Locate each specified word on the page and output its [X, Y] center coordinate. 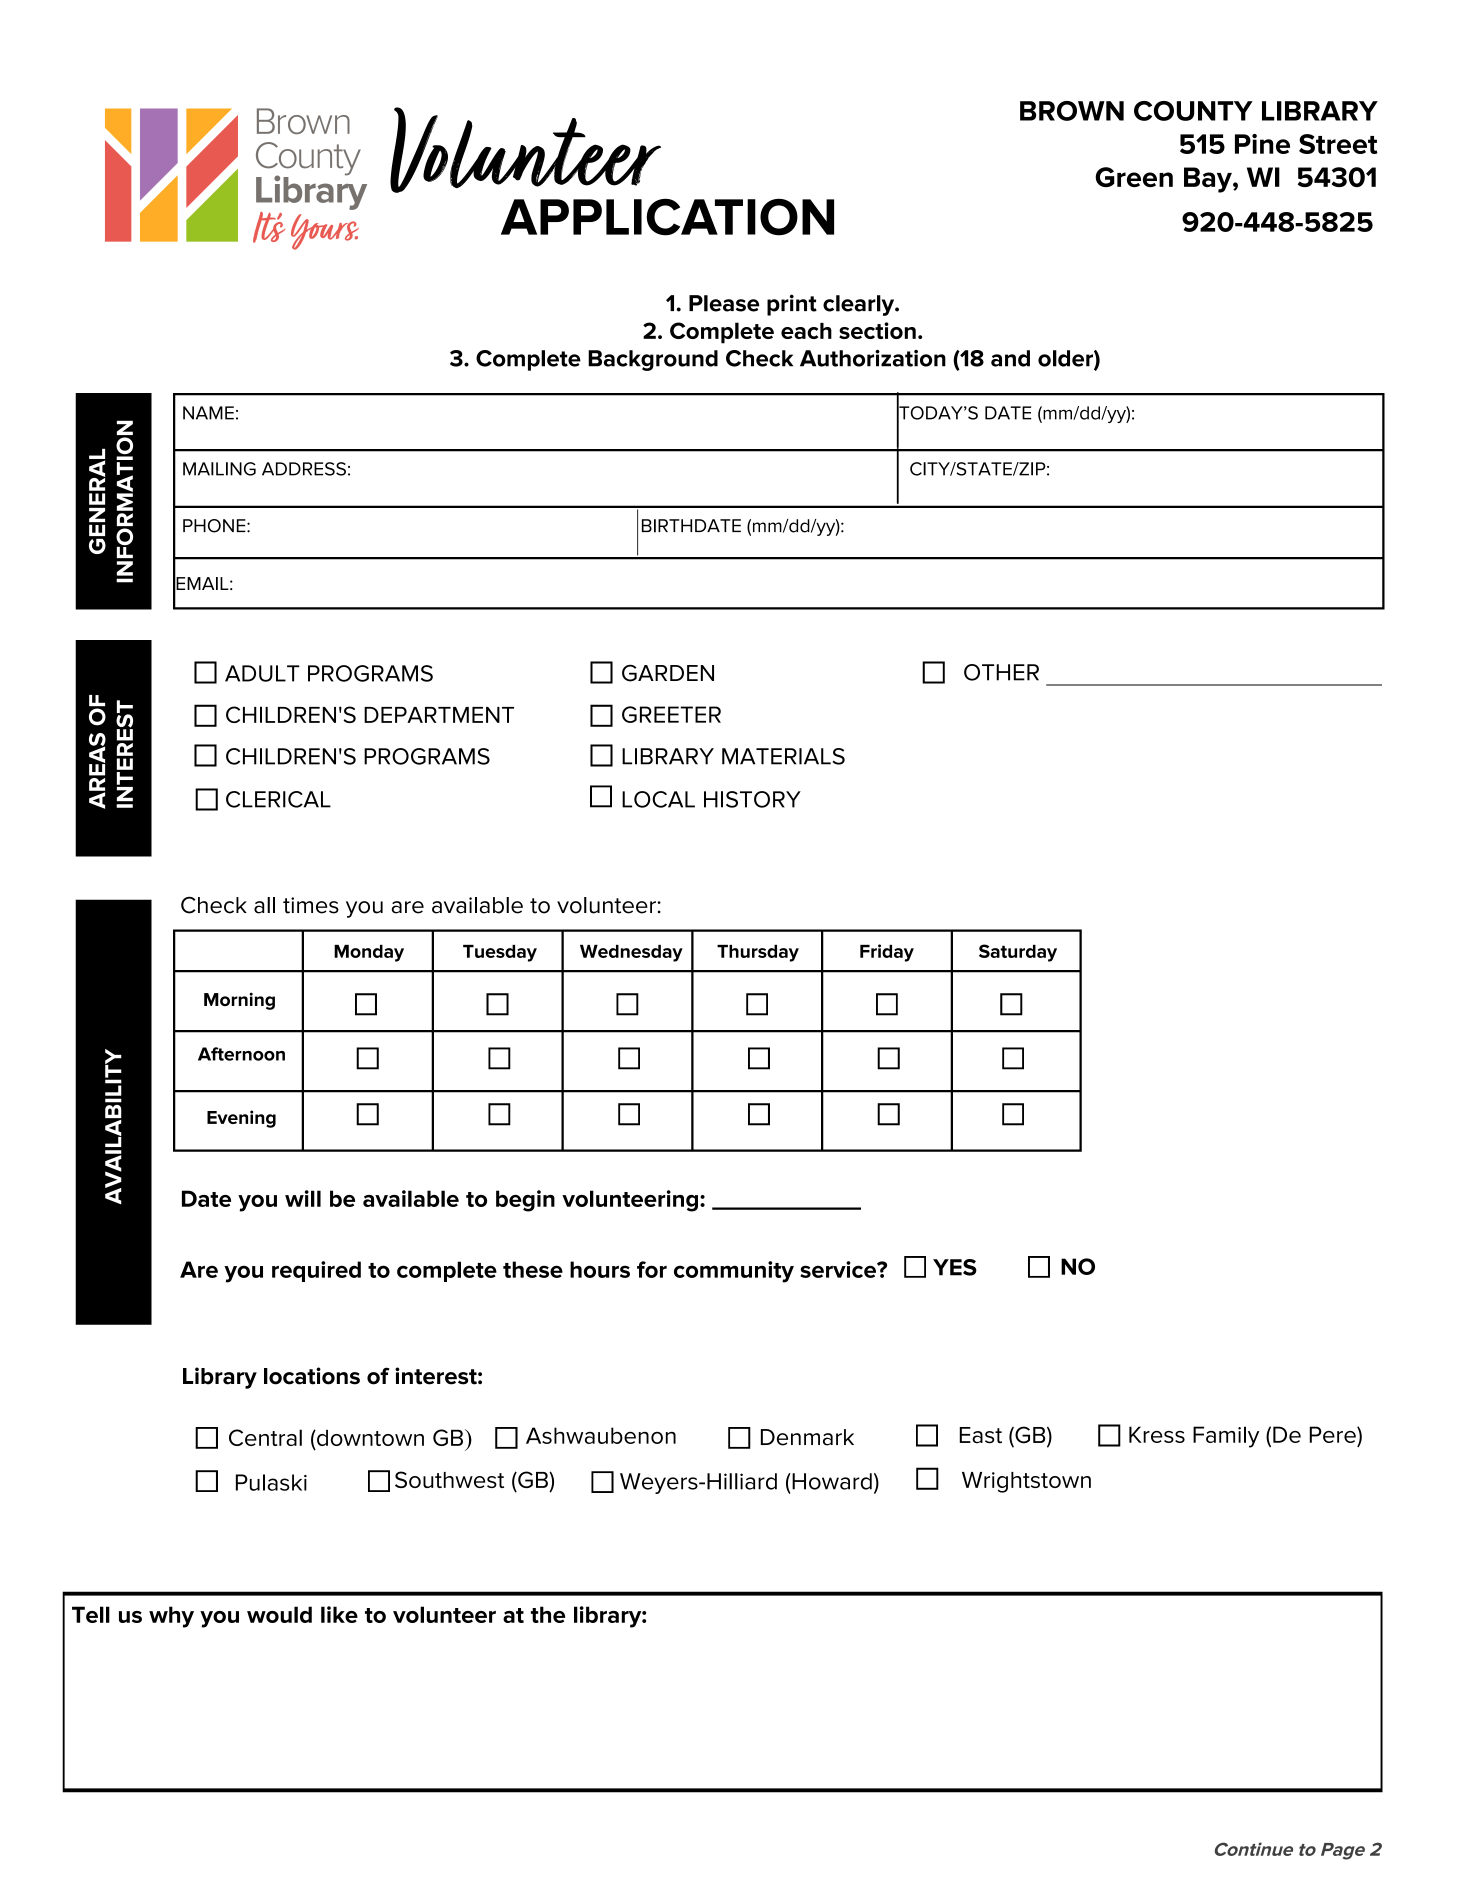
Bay [1209, 180]
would [279, 1614]
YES [955, 1267]
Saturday [1018, 953]
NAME [208, 413]
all [264, 905]
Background [653, 360]
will [303, 1198]
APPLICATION [667, 217]
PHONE [215, 526]
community [734, 1272]
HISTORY [752, 799]
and [1010, 358]
